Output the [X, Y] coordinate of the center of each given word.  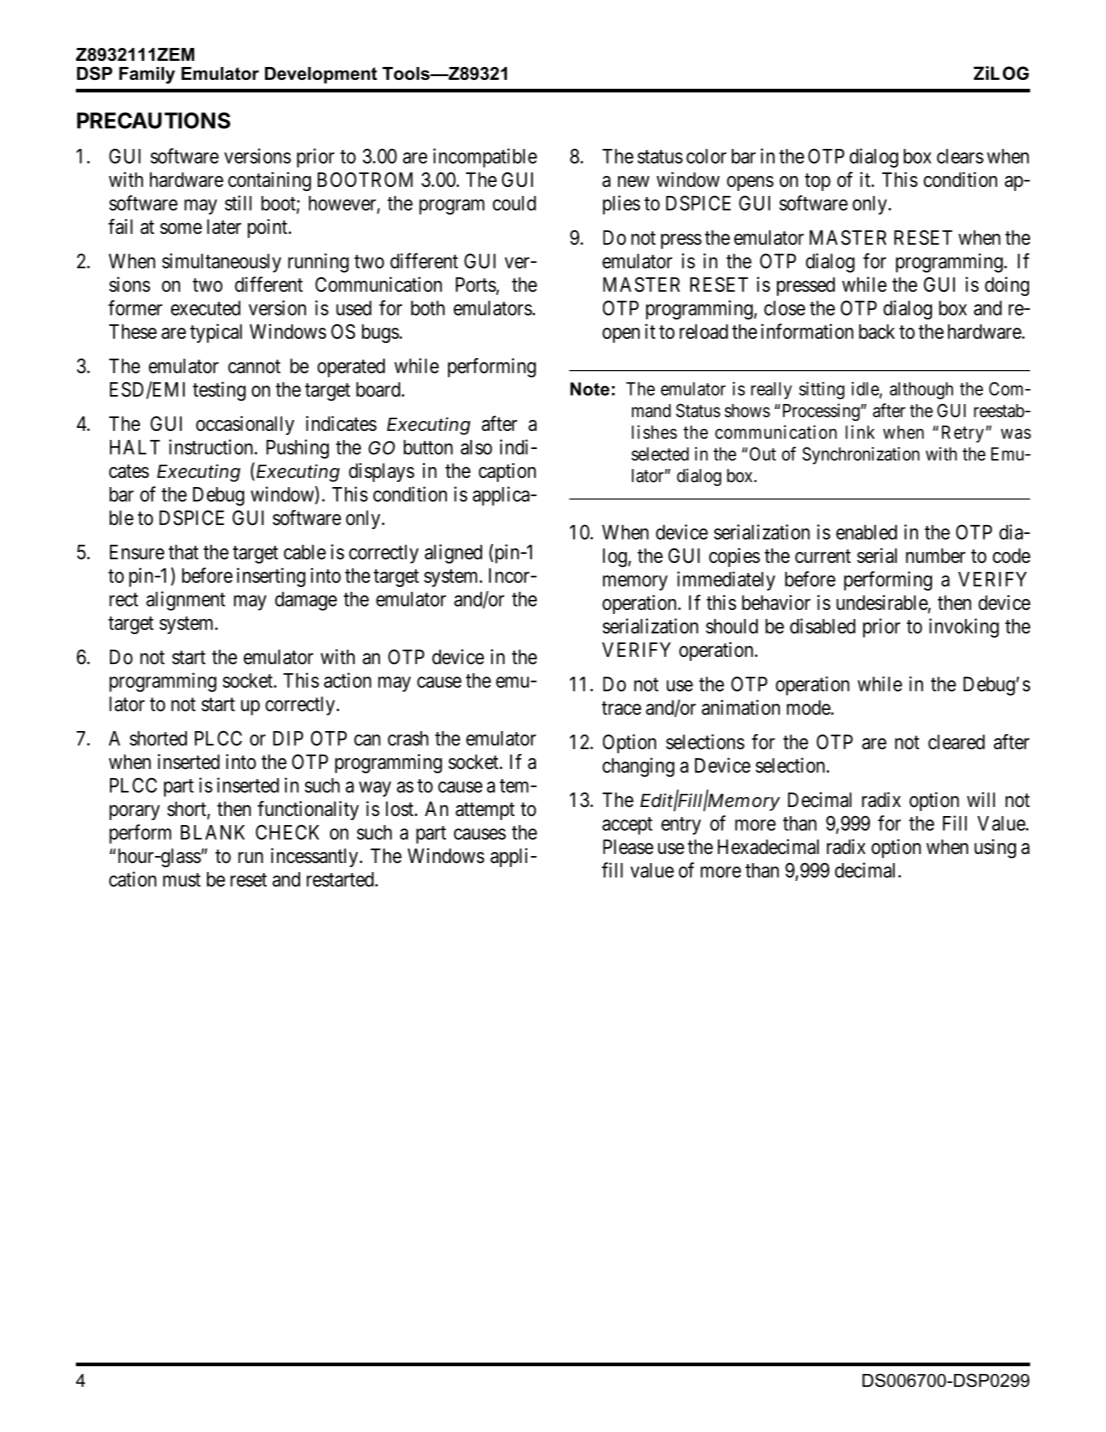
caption [507, 472]
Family [147, 75]
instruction [211, 447]
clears [960, 156]
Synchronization [861, 456]
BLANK [213, 832]
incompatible [485, 158]
